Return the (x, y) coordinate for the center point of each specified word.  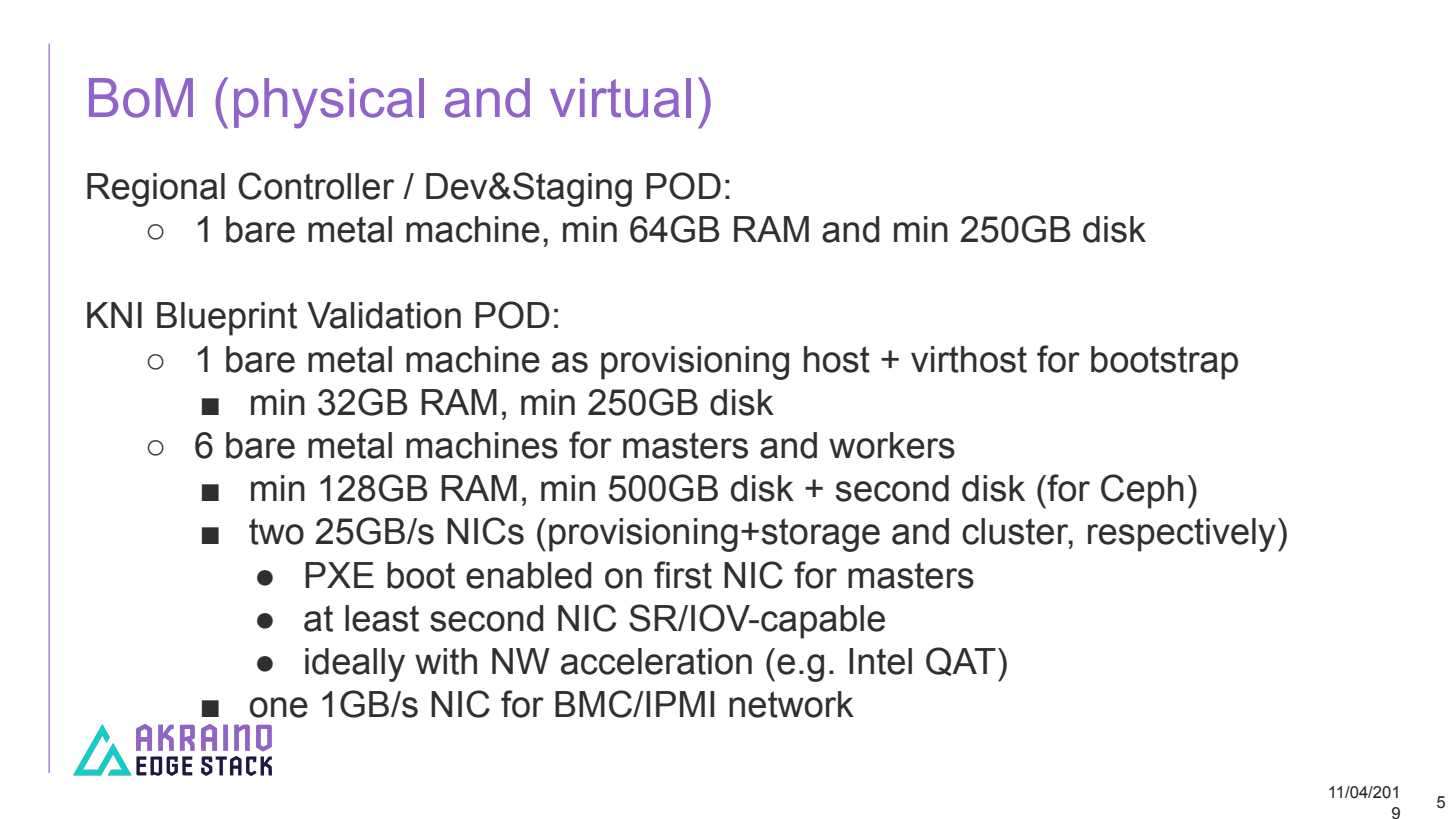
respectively (1182, 535)
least (382, 618)
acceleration (656, 661)
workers (892, 445)
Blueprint (227, 319)
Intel (880, 661)
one (279, 707)
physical (329, 103)
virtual (620, 98)
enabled (529, 575)
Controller (316, 186)
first (683, 575)
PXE (339, 575)
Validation (384, 315)
